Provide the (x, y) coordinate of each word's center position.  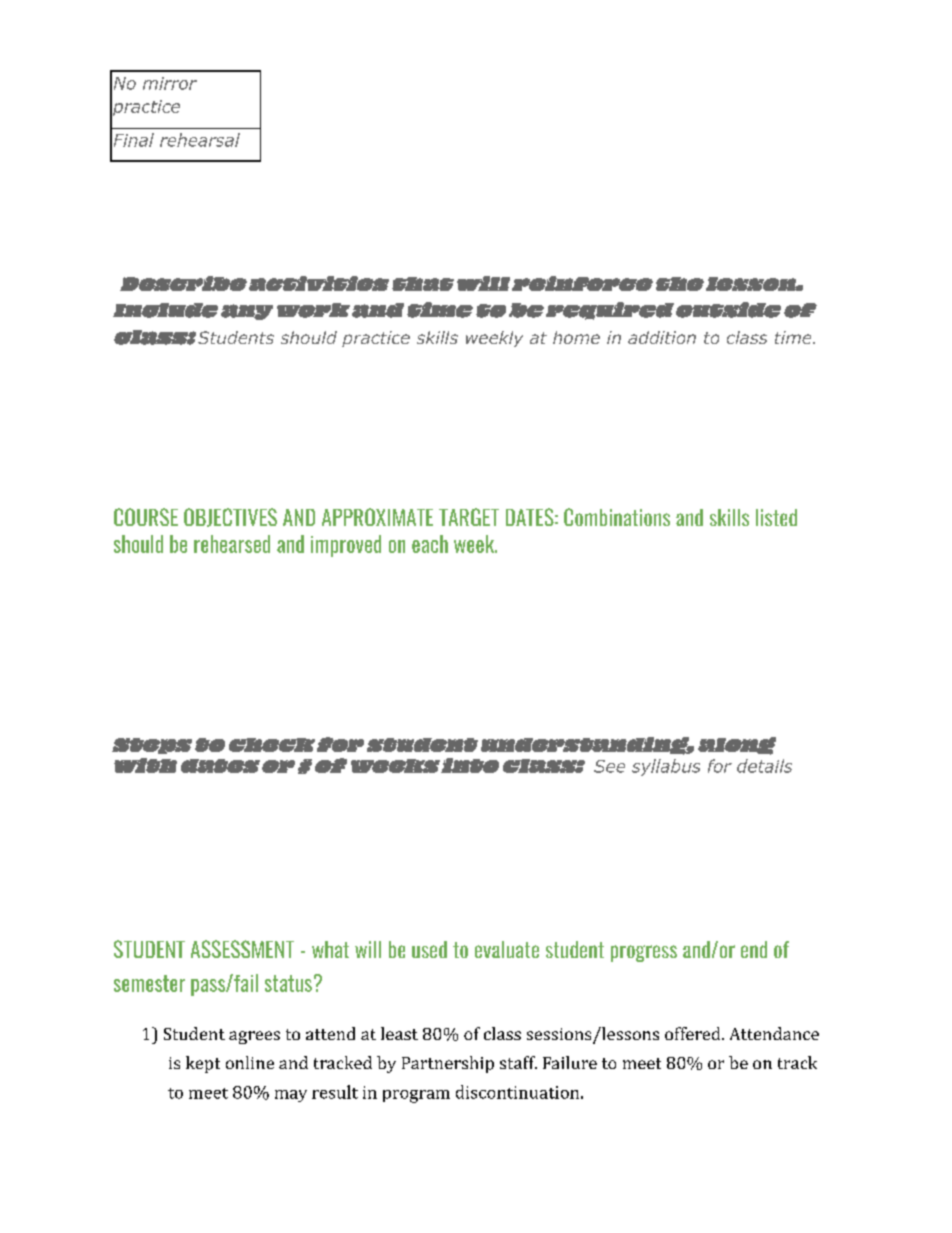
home (576, 337)
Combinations (617, 517)
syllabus (666, 767)
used (429, 949)
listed (776, 517)
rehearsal (200, 140)
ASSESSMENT (242, 949)
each (430, 544)
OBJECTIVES (230, 517)
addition (662, 337)
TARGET (469, 517)
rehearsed (232, 544)
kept (203, 1064)
